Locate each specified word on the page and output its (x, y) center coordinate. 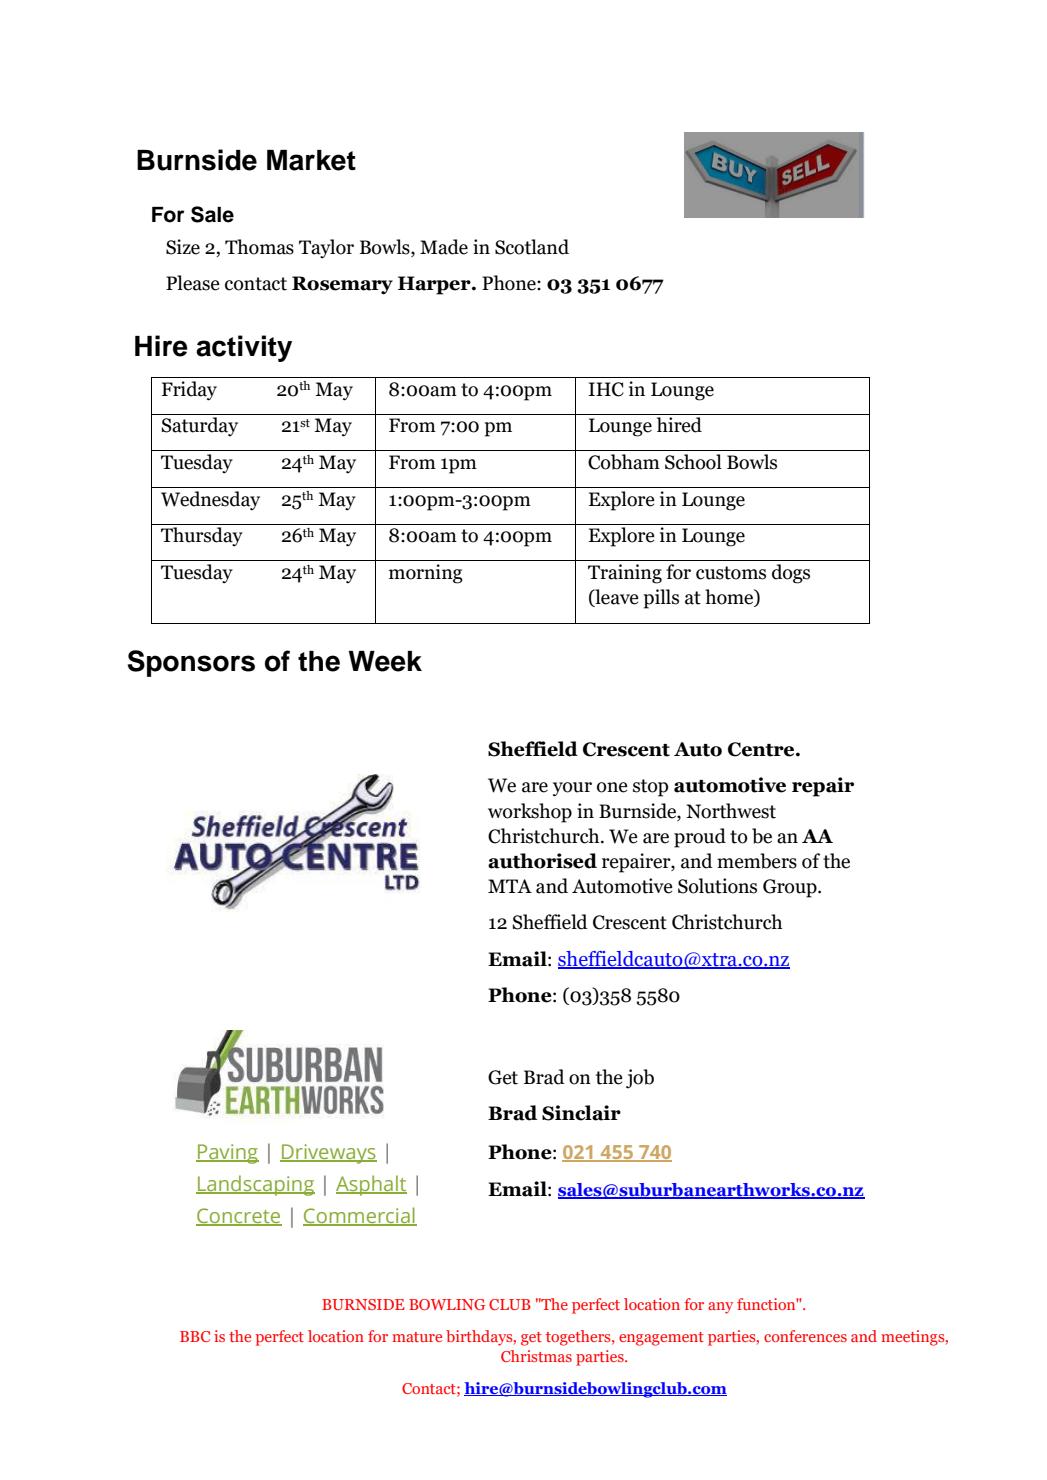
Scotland (532, 247)
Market (311, 160)
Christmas (536, 1356)
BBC (195, 1336)
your (572, 789)
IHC (606, 389)
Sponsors (191, 663)
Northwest (731, 811)
